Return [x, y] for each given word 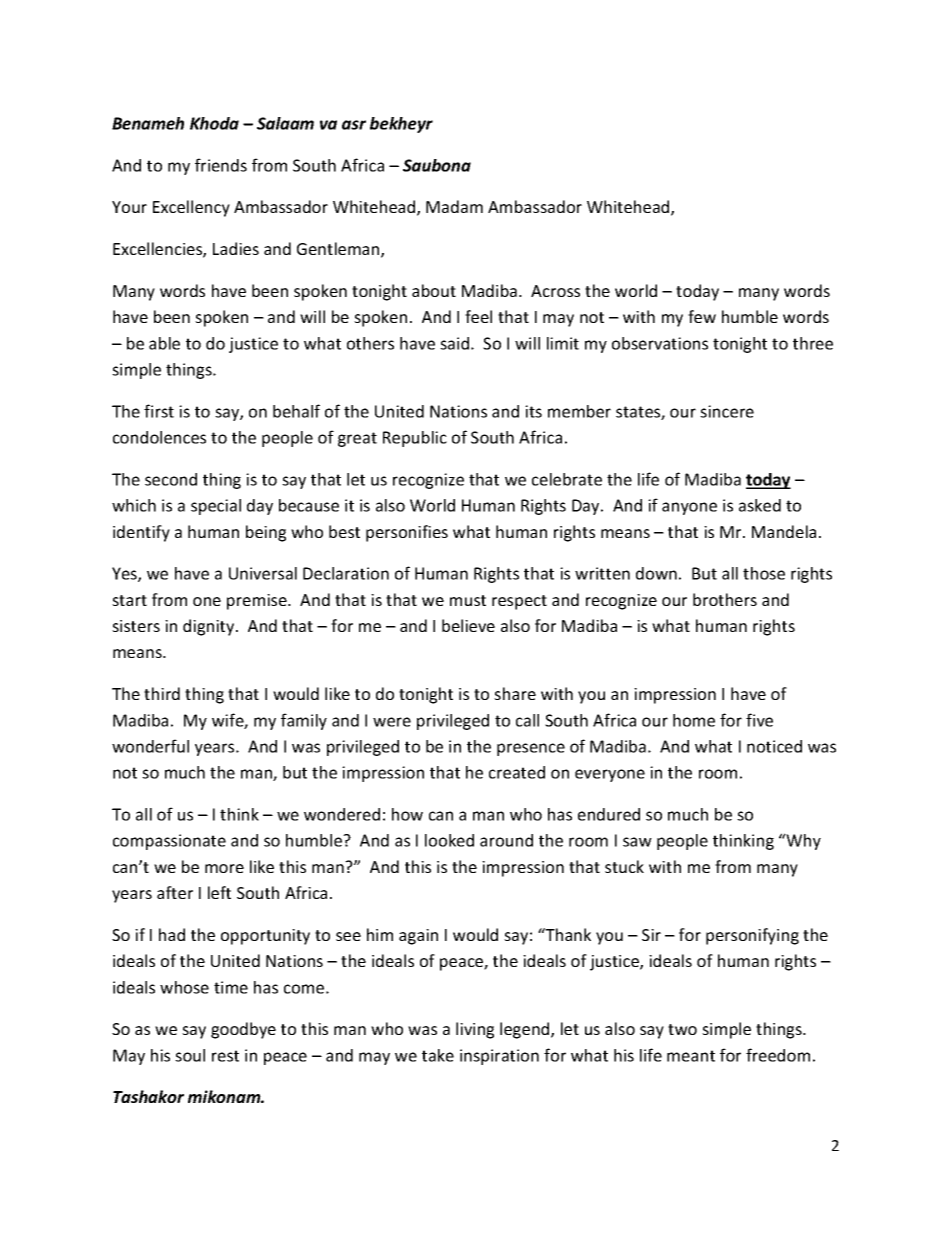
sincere [727, 411]
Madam [454, 206]
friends [221, 165]
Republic [415, 439]
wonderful [150, 746]
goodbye [243, 1030]
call [527, 720]
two [682, 1029]
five [759, 720]
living [475, 1030]
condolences [159, 437]
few [702, 316]
